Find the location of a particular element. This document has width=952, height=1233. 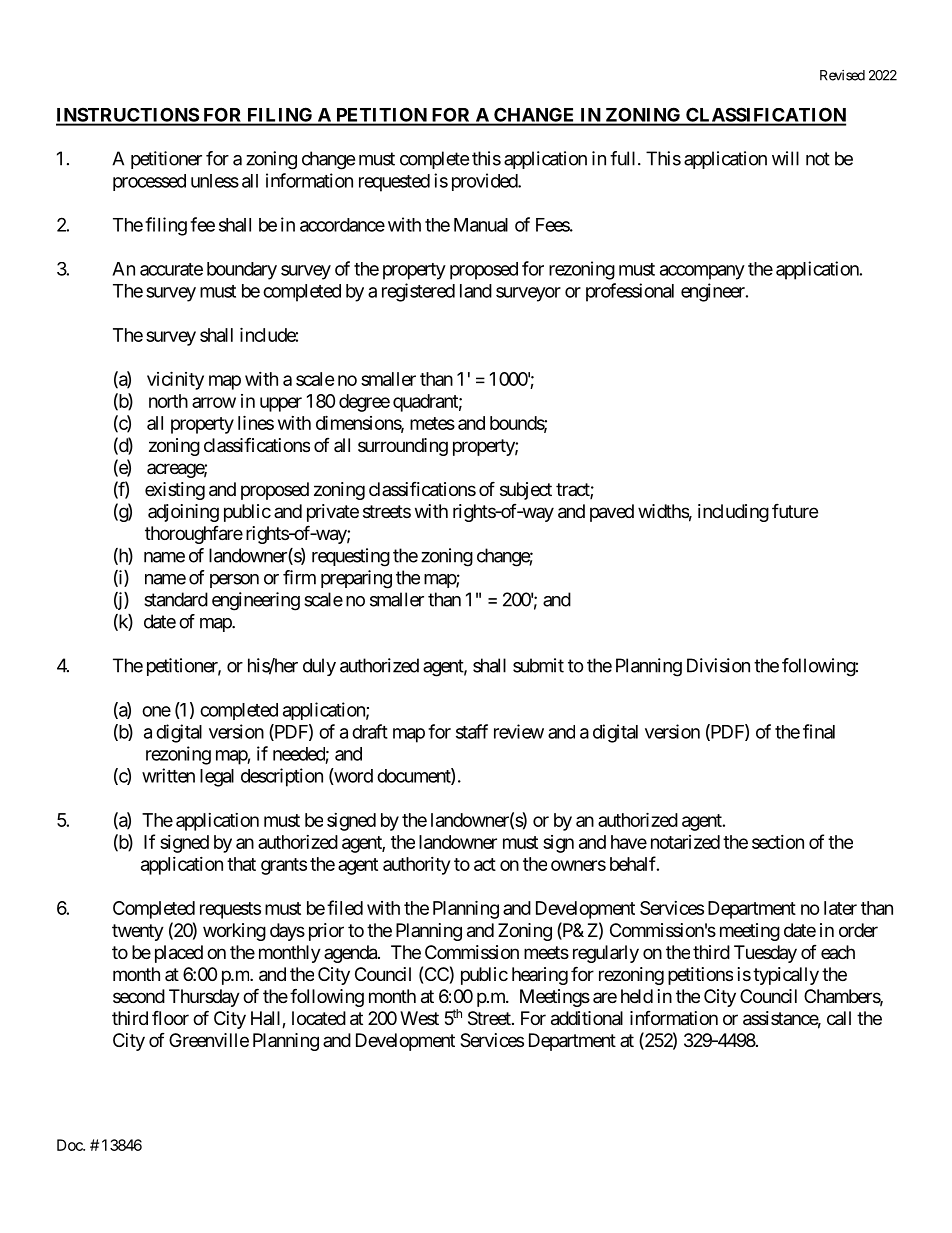

hearing is located at coordinates (540, 976).
